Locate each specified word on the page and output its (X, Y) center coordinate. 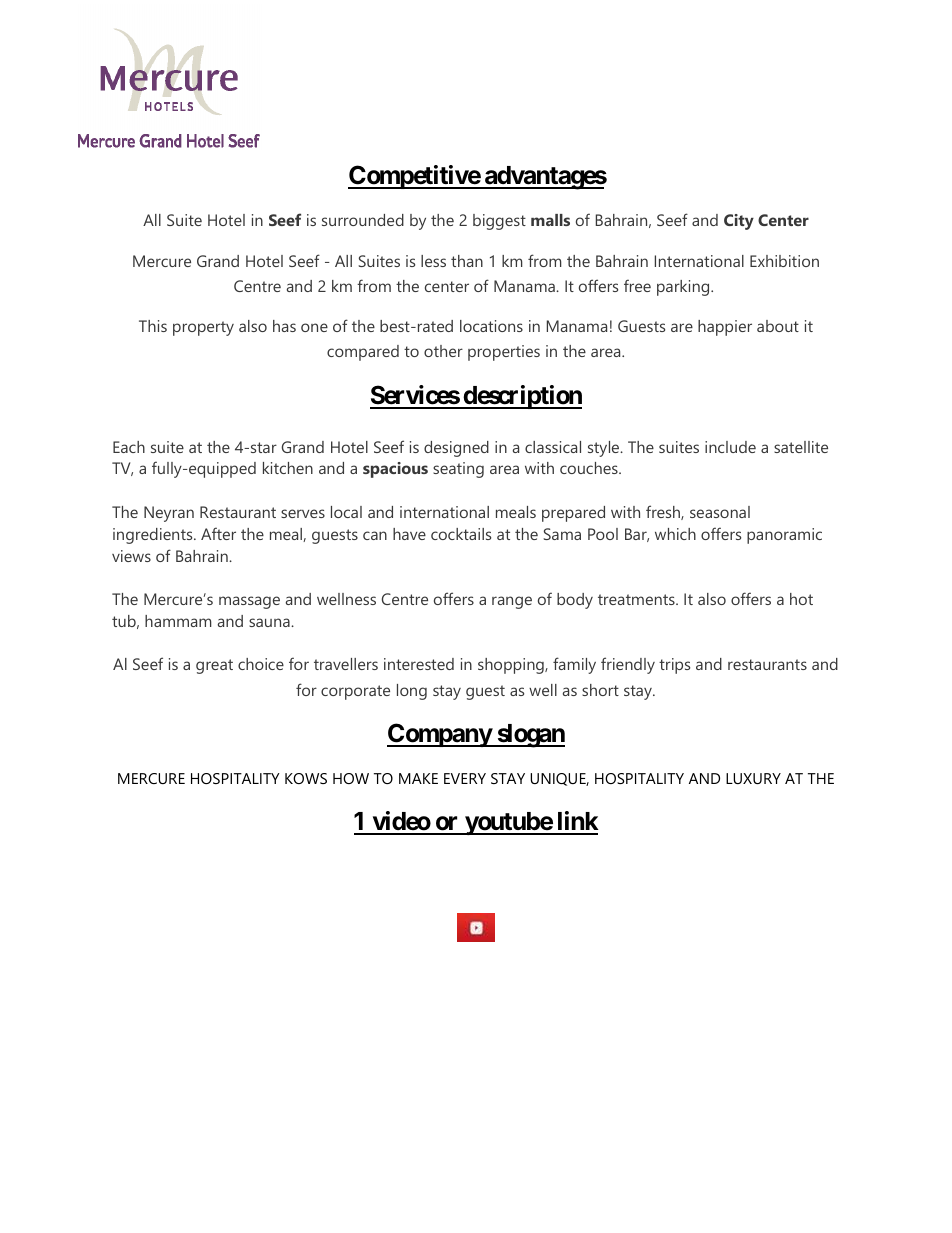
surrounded (363, 220)
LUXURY (753, 778)
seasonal (720, 512)
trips (674, 666)
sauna (270, 622)
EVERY (465, 778)
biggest (499, 222)
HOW (351, 778)
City (739, 222)
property (203, 328)
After (218, 533)
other (443, 351)
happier (725, 328)
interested (419, 664)
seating (458, 470)
